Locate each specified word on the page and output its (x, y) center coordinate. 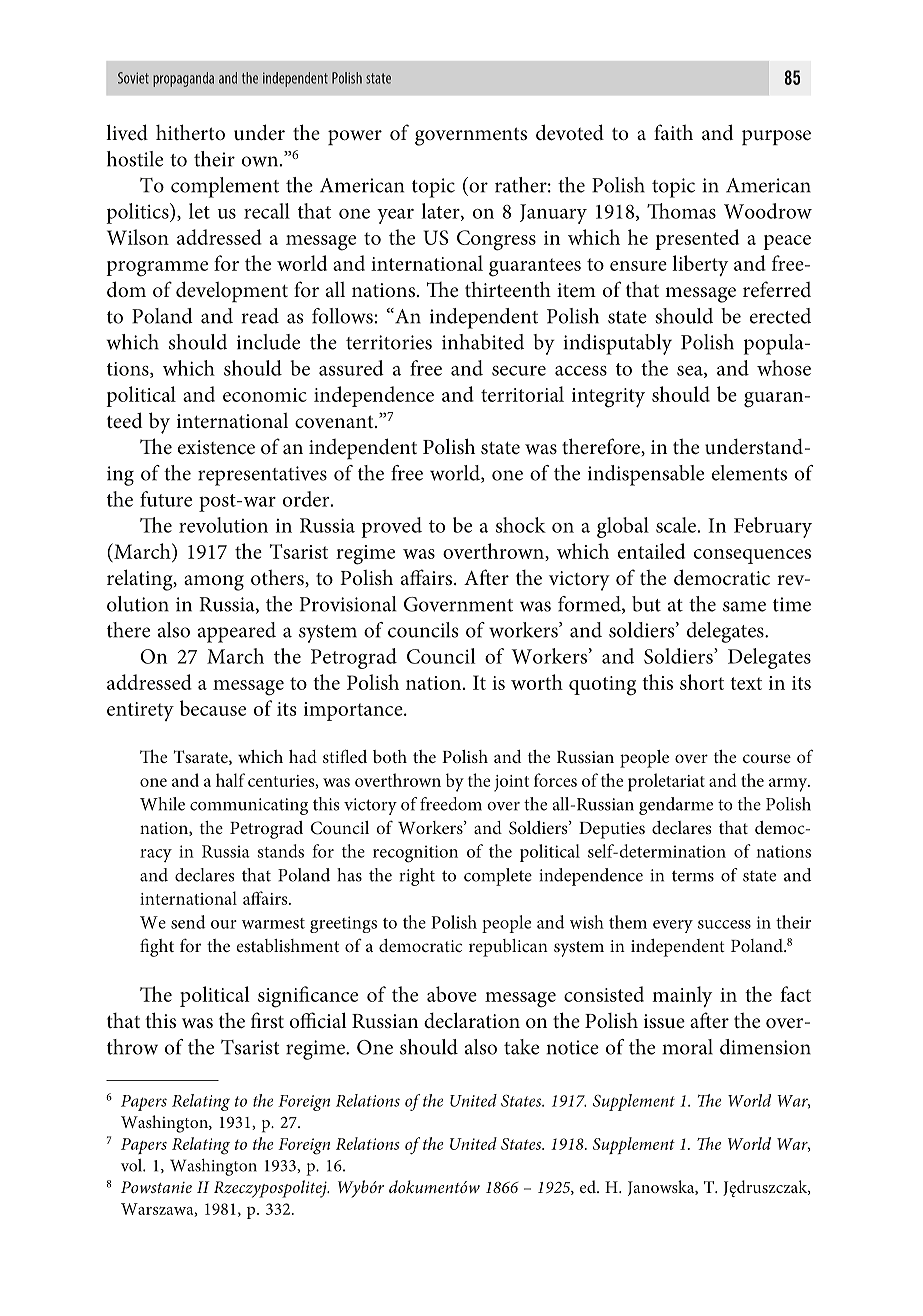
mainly (682, 996)
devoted (570, 132)
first (267, 1020)
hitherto (190, 132)
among (214, 583)
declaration (472, 1020)
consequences (752, 556)
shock (521, 525)
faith (673, 132)
